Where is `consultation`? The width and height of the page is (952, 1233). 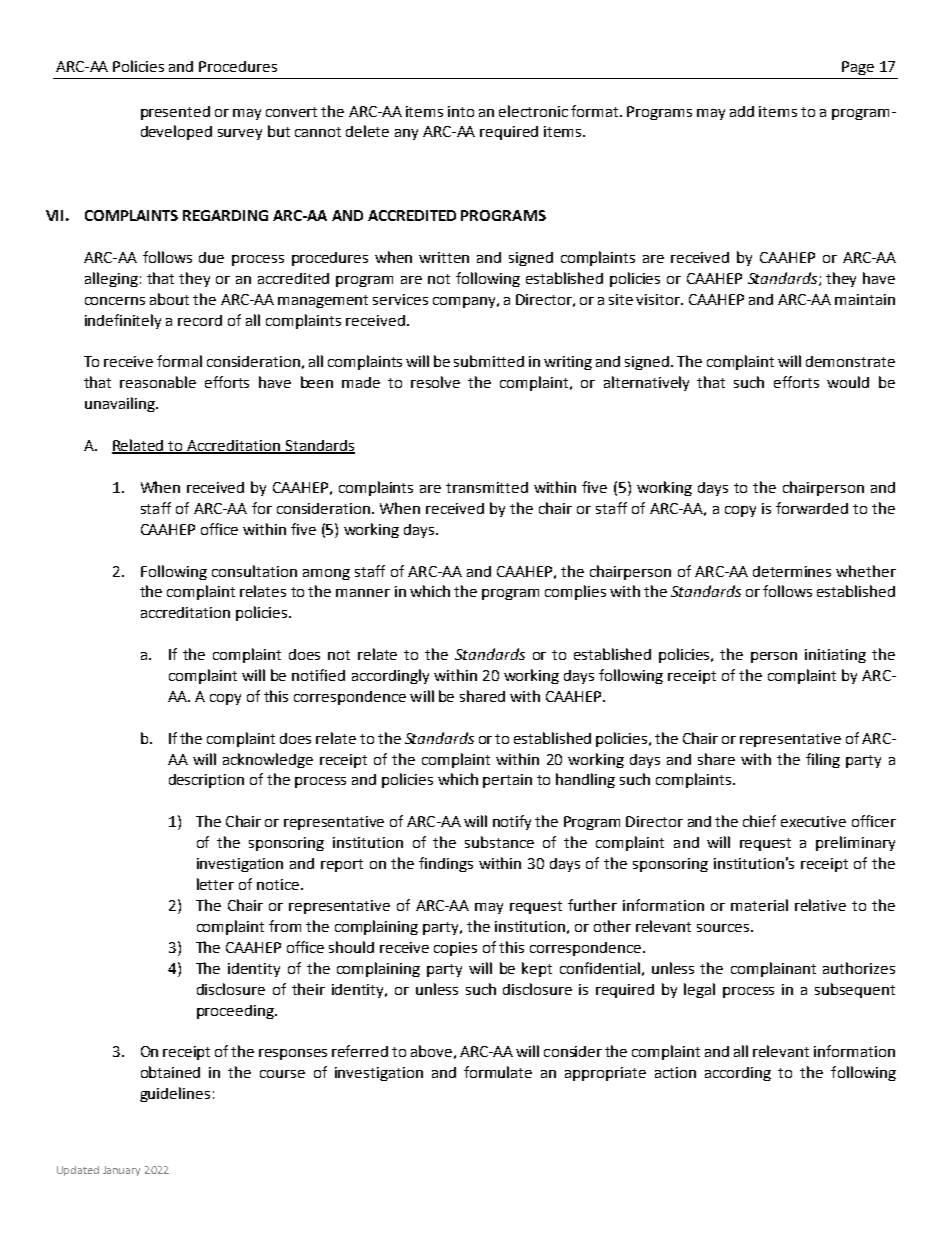 consultation is located at coordinates (254, 571).
